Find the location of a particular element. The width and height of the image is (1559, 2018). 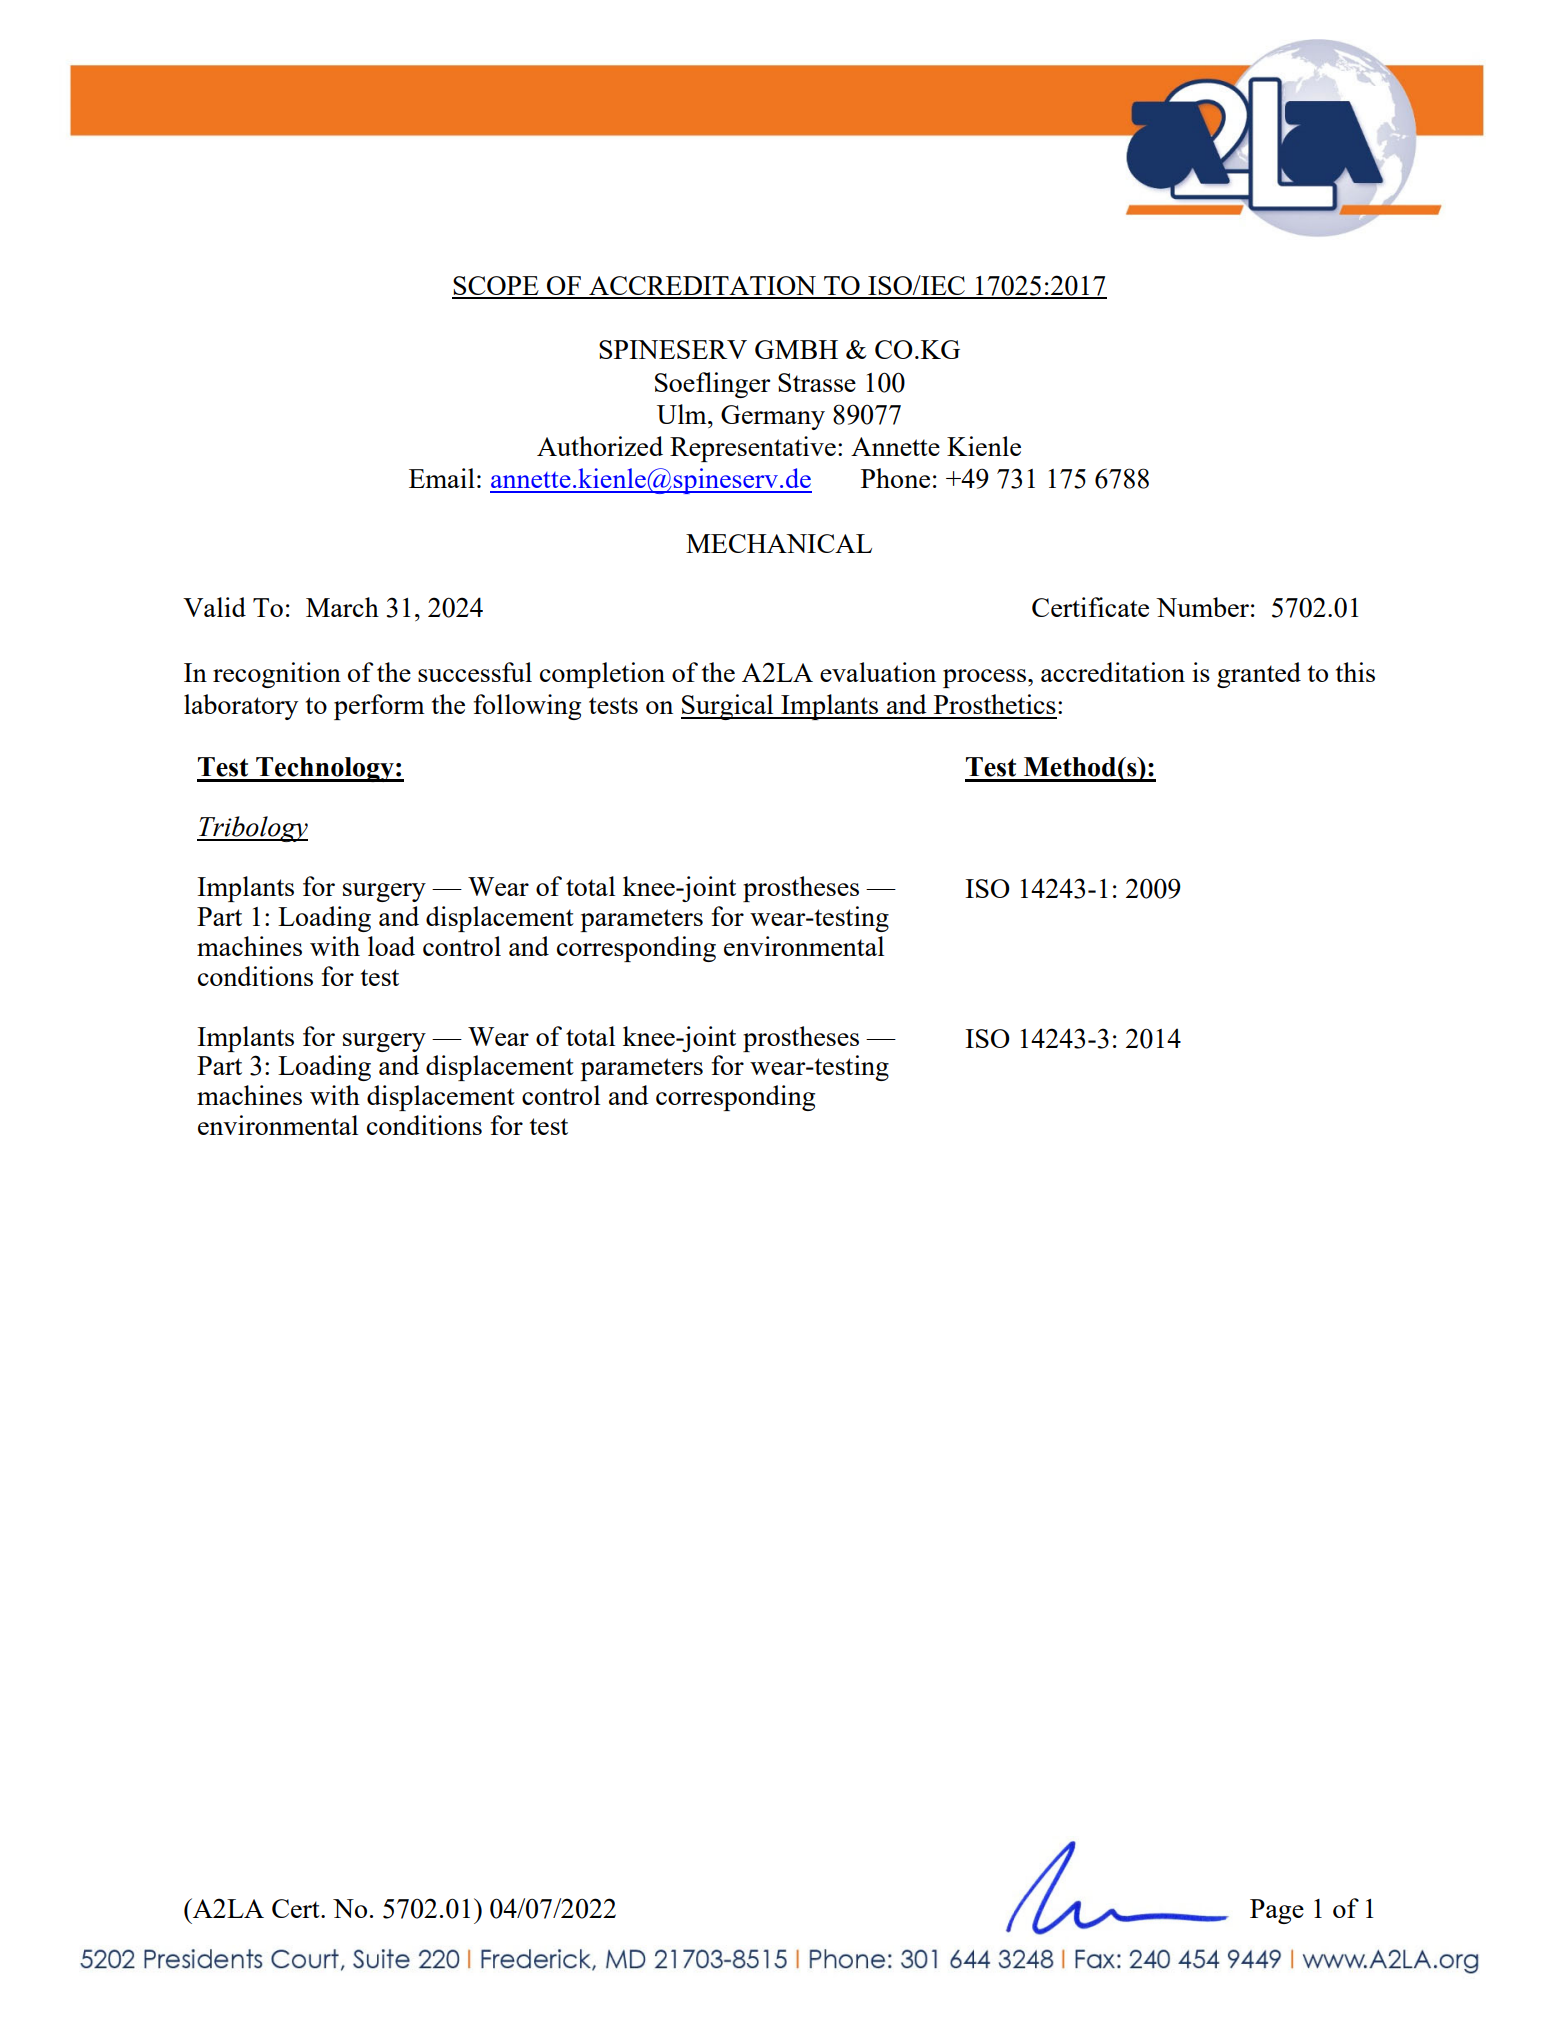

granted is located at coordinates (1259, 675).
